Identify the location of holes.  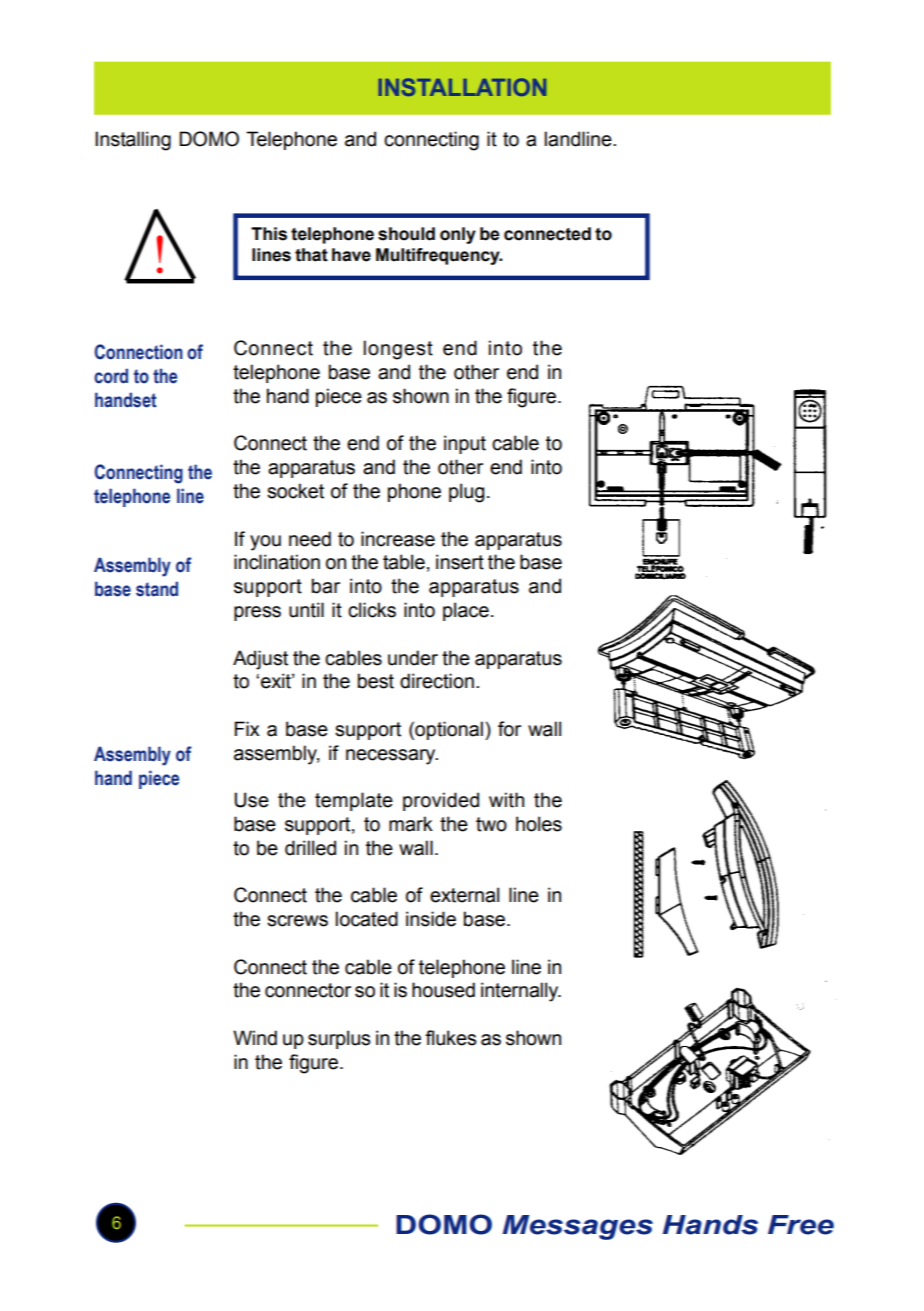
(539, 824).
